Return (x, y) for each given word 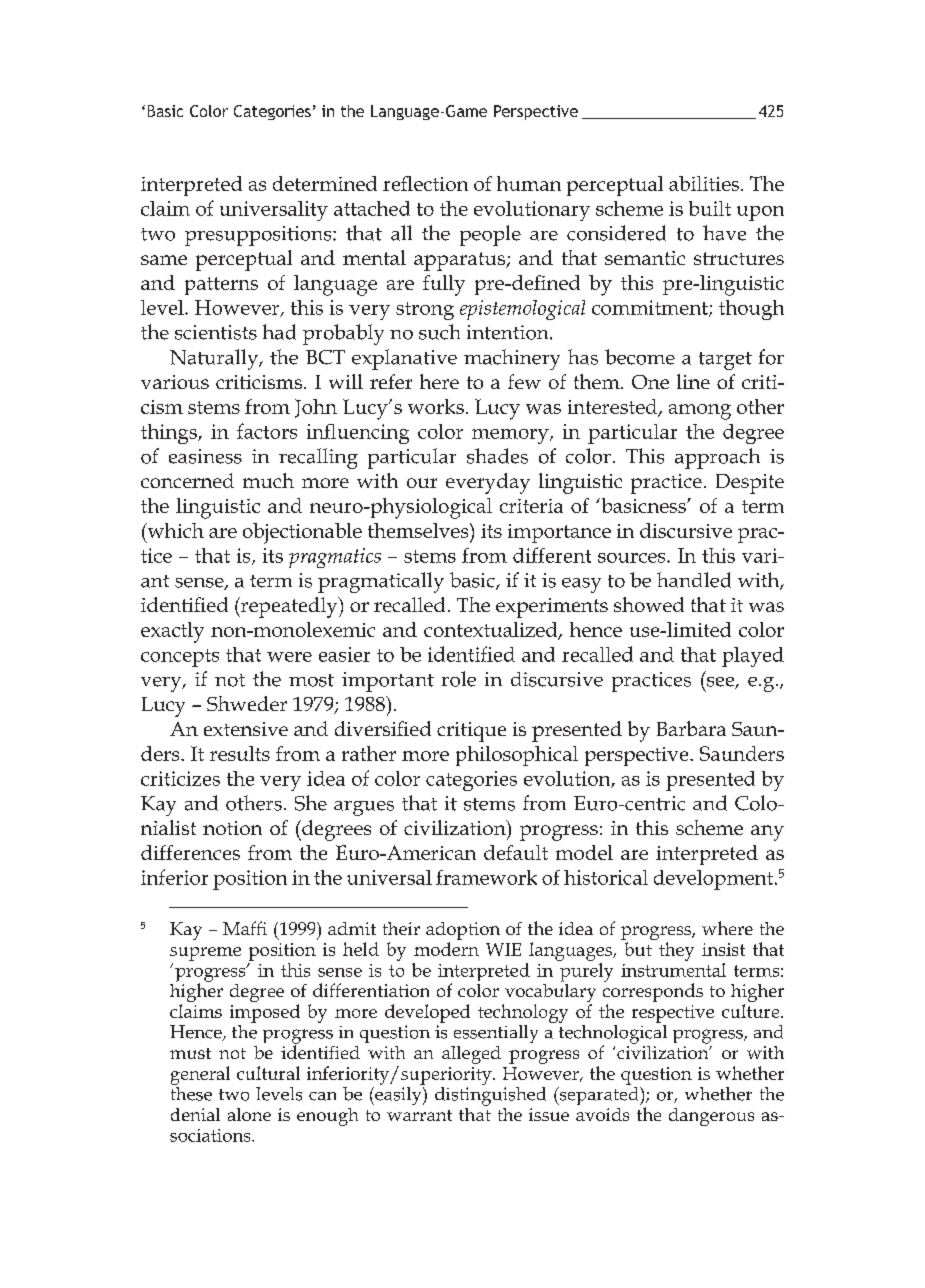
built (710, 208)
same (164, 260)
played (753, 657)
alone (249, 1114)
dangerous (711, 1117)
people (490, 235)
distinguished (490, 1095)
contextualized (492, 631)
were (289, 657)
